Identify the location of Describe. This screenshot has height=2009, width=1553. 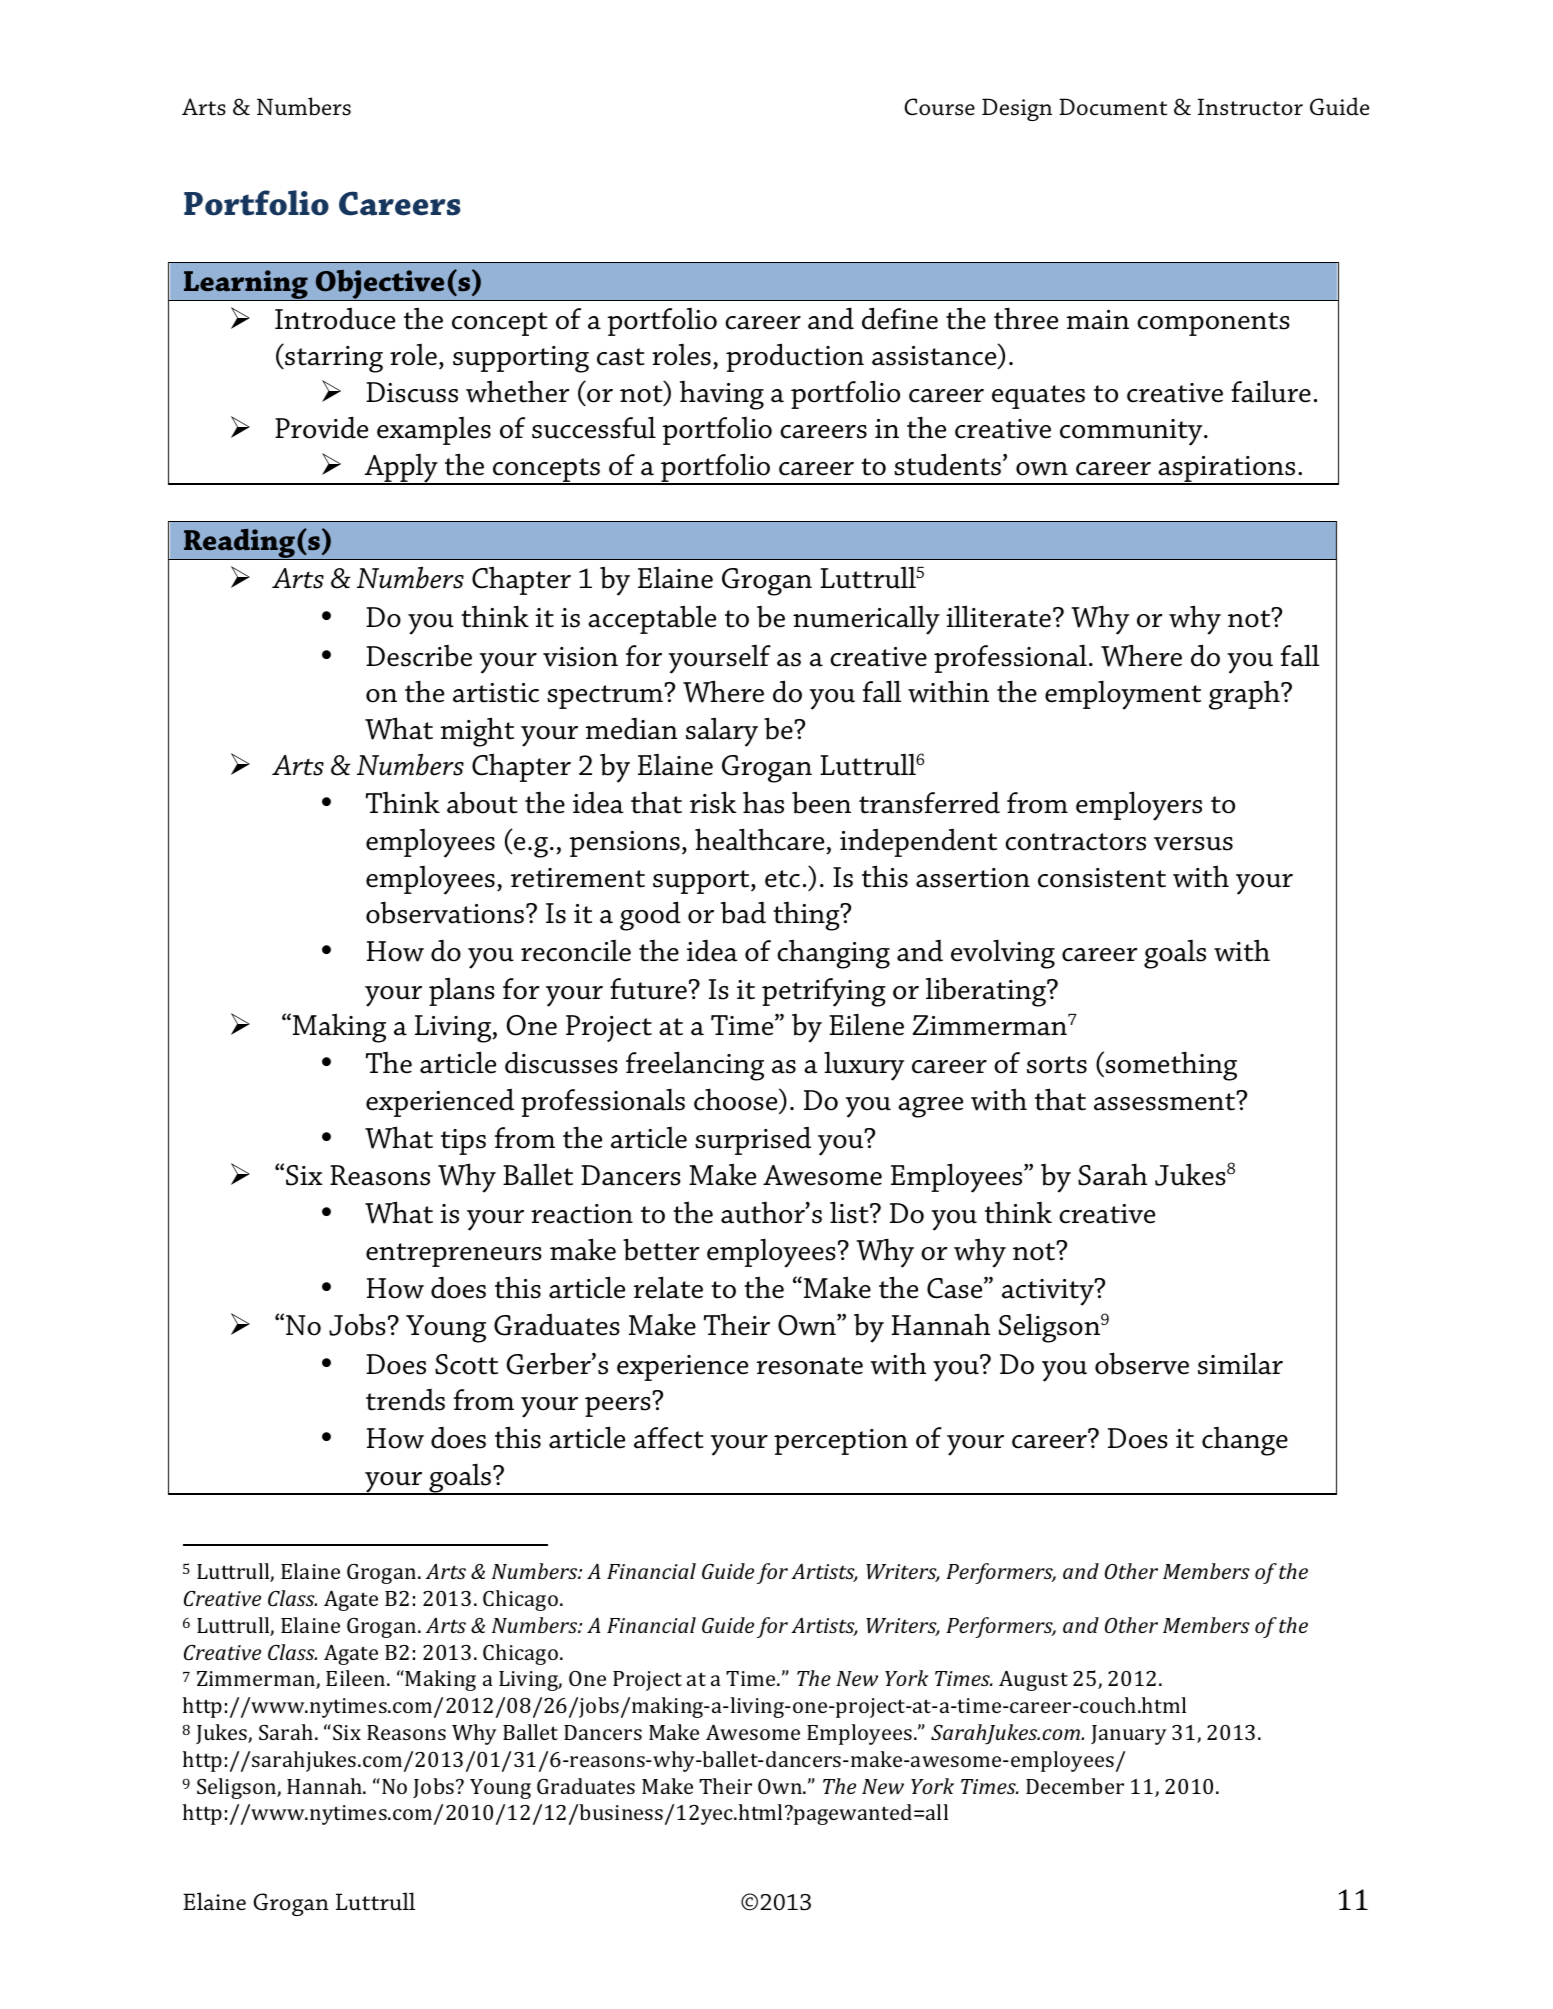
(419, 656).
